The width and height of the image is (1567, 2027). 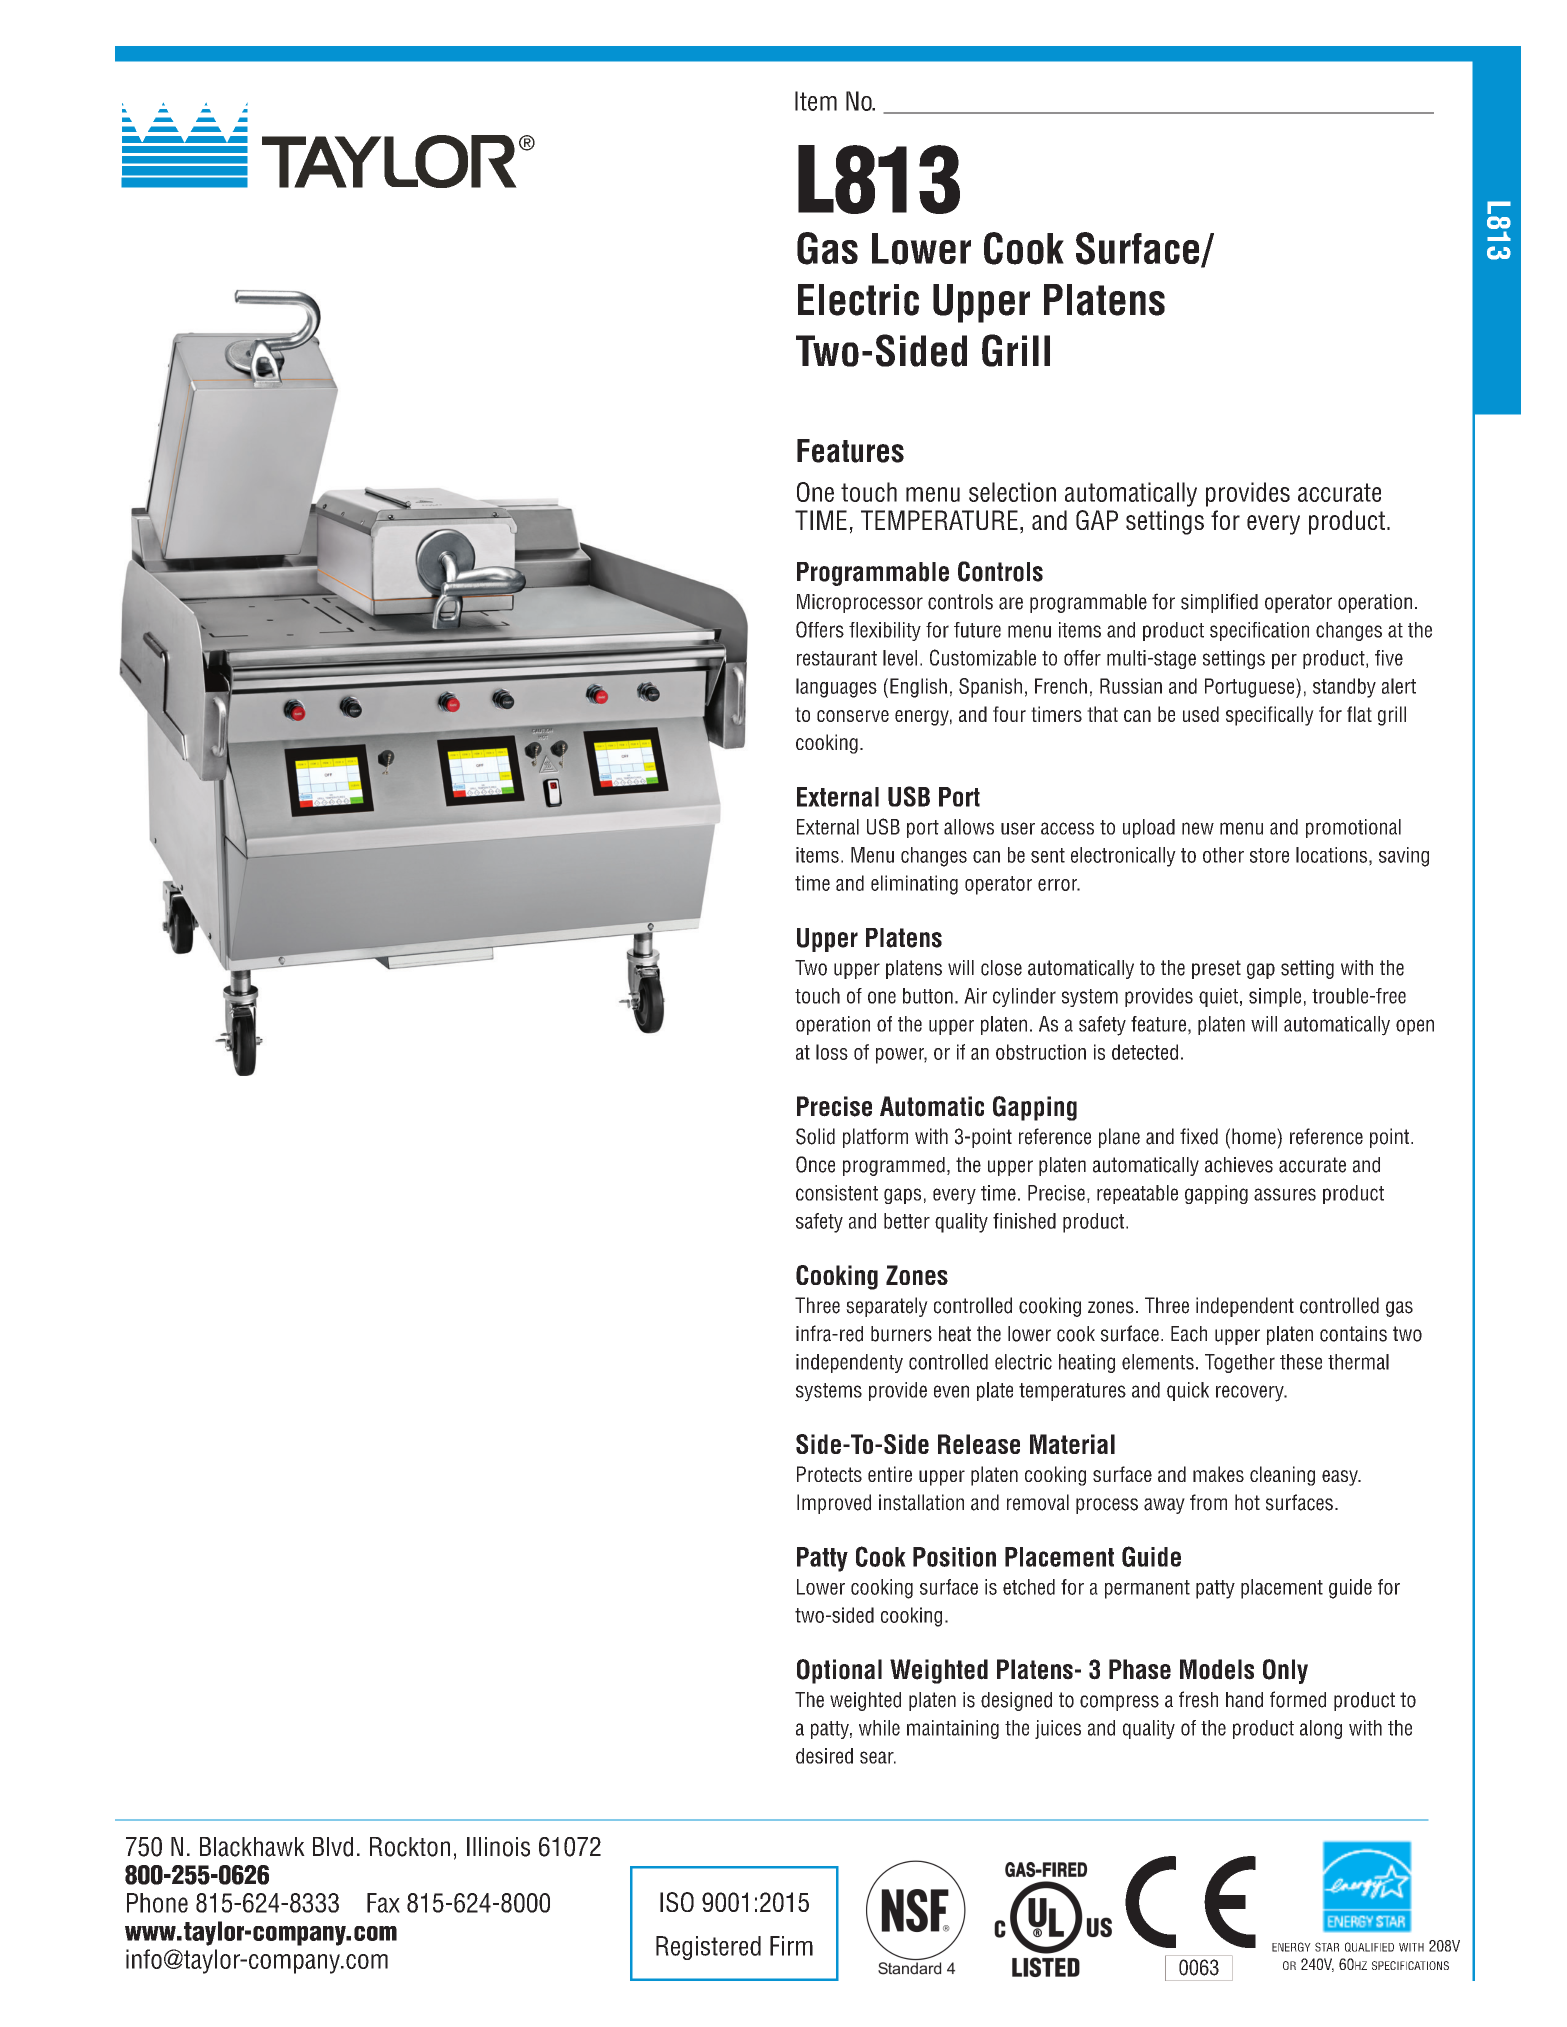 I want to click on flexibility, so click(x=885, y=631).
